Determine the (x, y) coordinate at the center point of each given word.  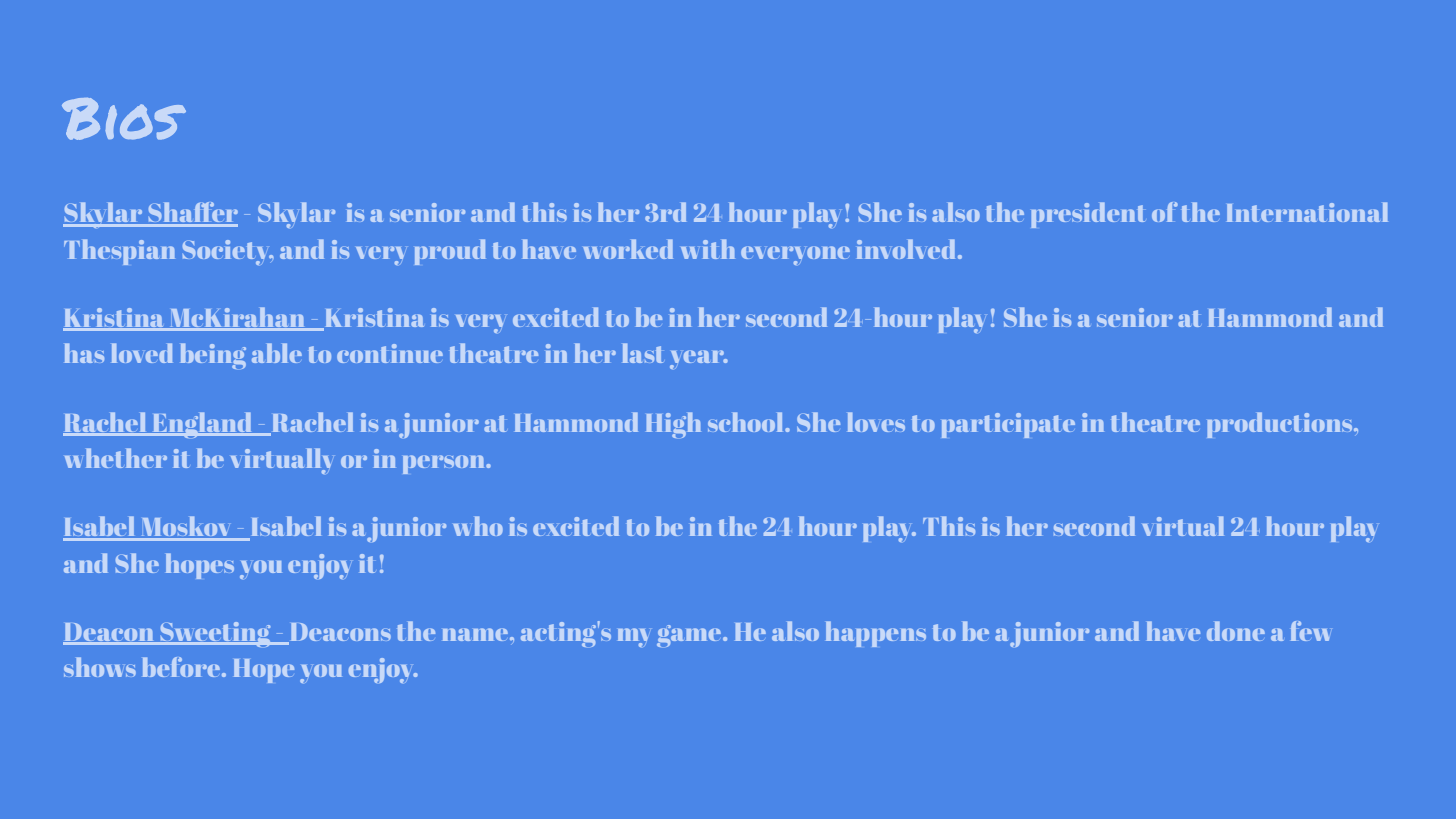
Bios (124, 119)
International (1307, 212)
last (642, 353)
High (673, 425)
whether (116, 458)
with (708, 249)
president (1088, 215)
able (277, 353)
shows (100, 667)
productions (1281, 425)
